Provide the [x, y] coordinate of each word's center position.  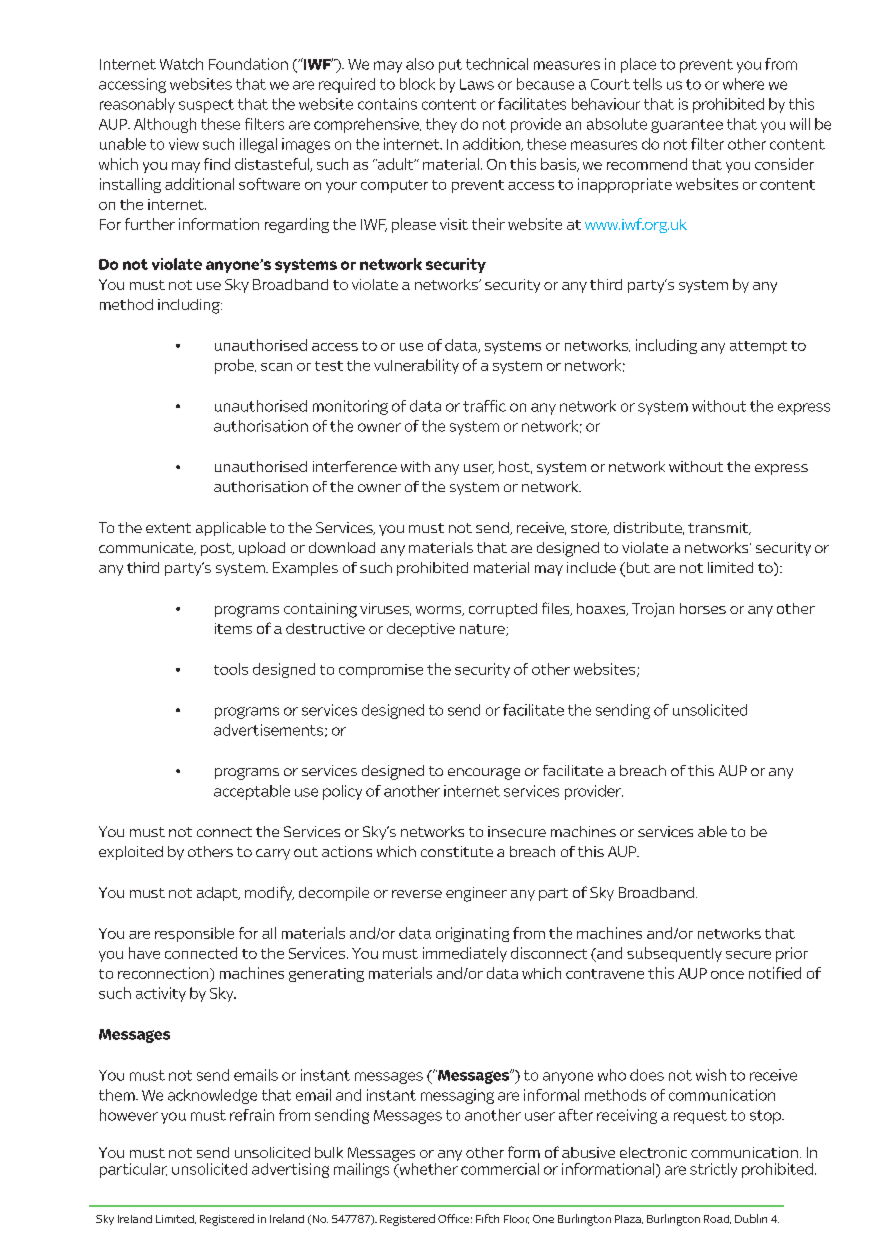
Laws [477, 84]
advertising [290, 1170]
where [743, 84]
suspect [206, 106]
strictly [713, 1170]
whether [427, 1170]
